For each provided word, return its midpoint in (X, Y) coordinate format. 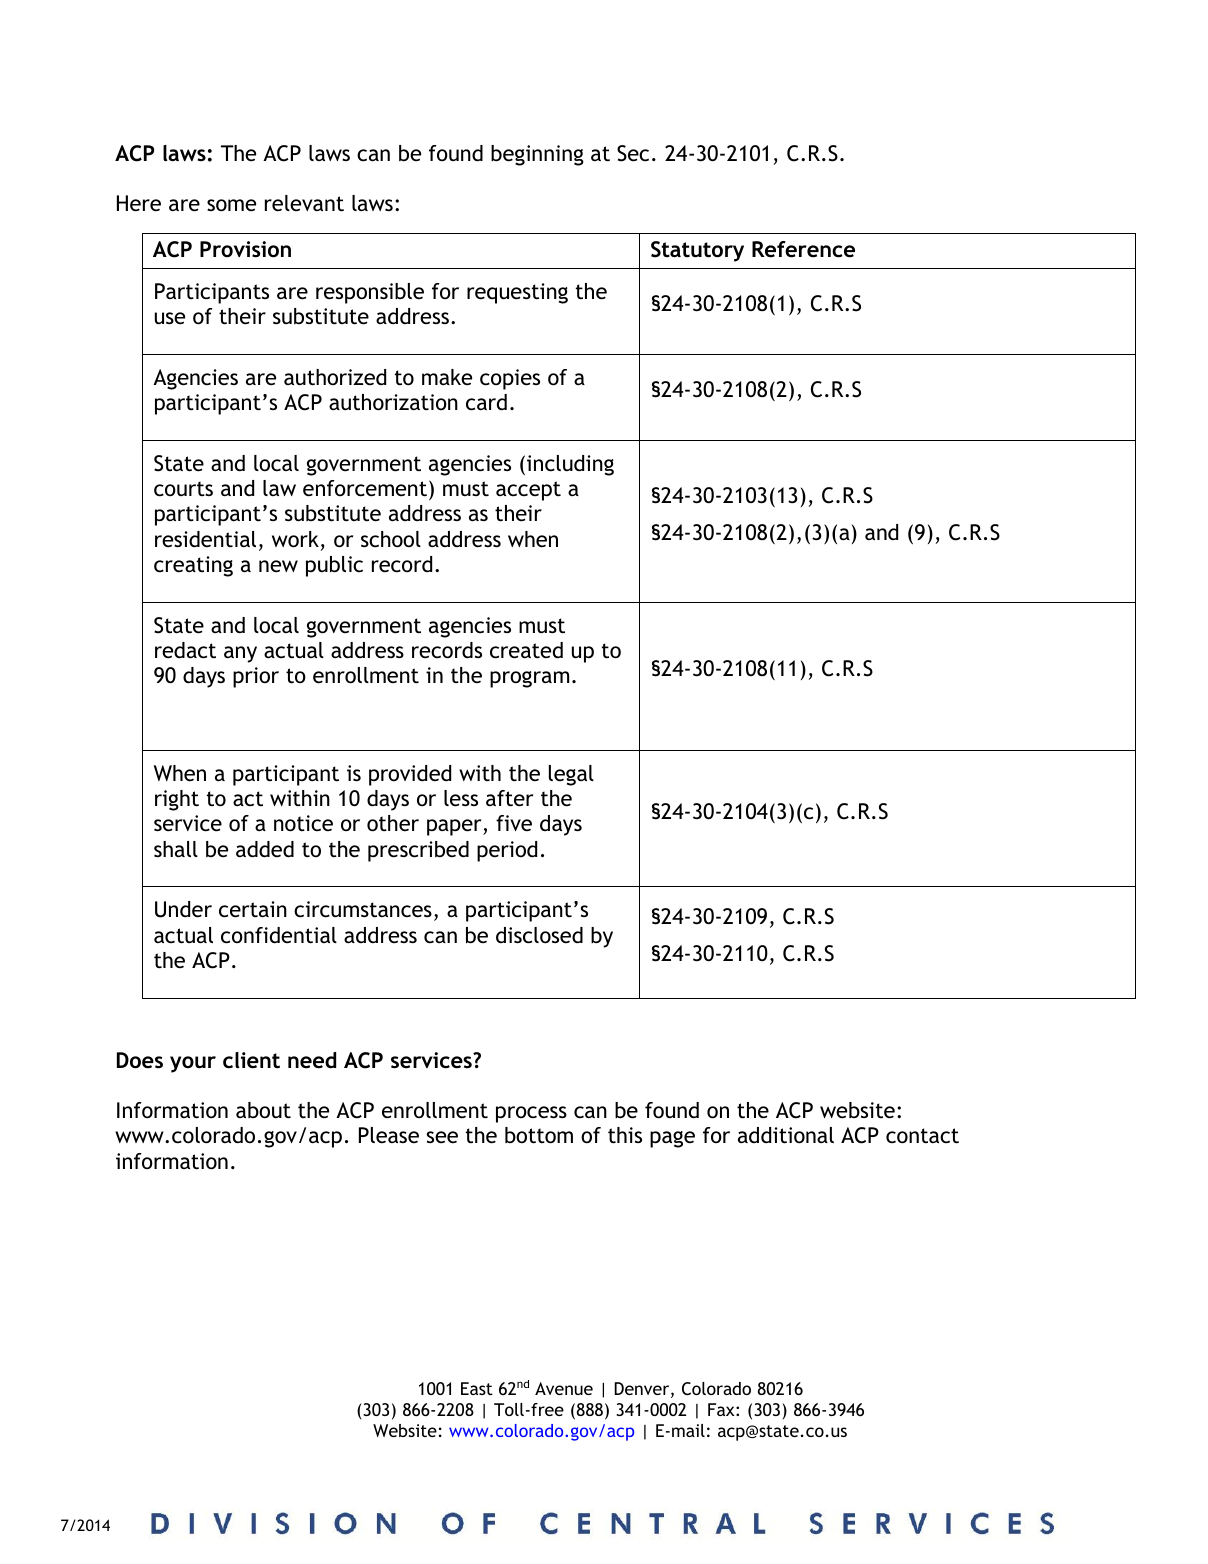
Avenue (564, 1388)
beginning (537, 155)
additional (786, 1135)
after (509, 798)
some (231, 205)
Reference (803, 249)
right (177, 800)
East (477, 1388)
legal (571, 775)
